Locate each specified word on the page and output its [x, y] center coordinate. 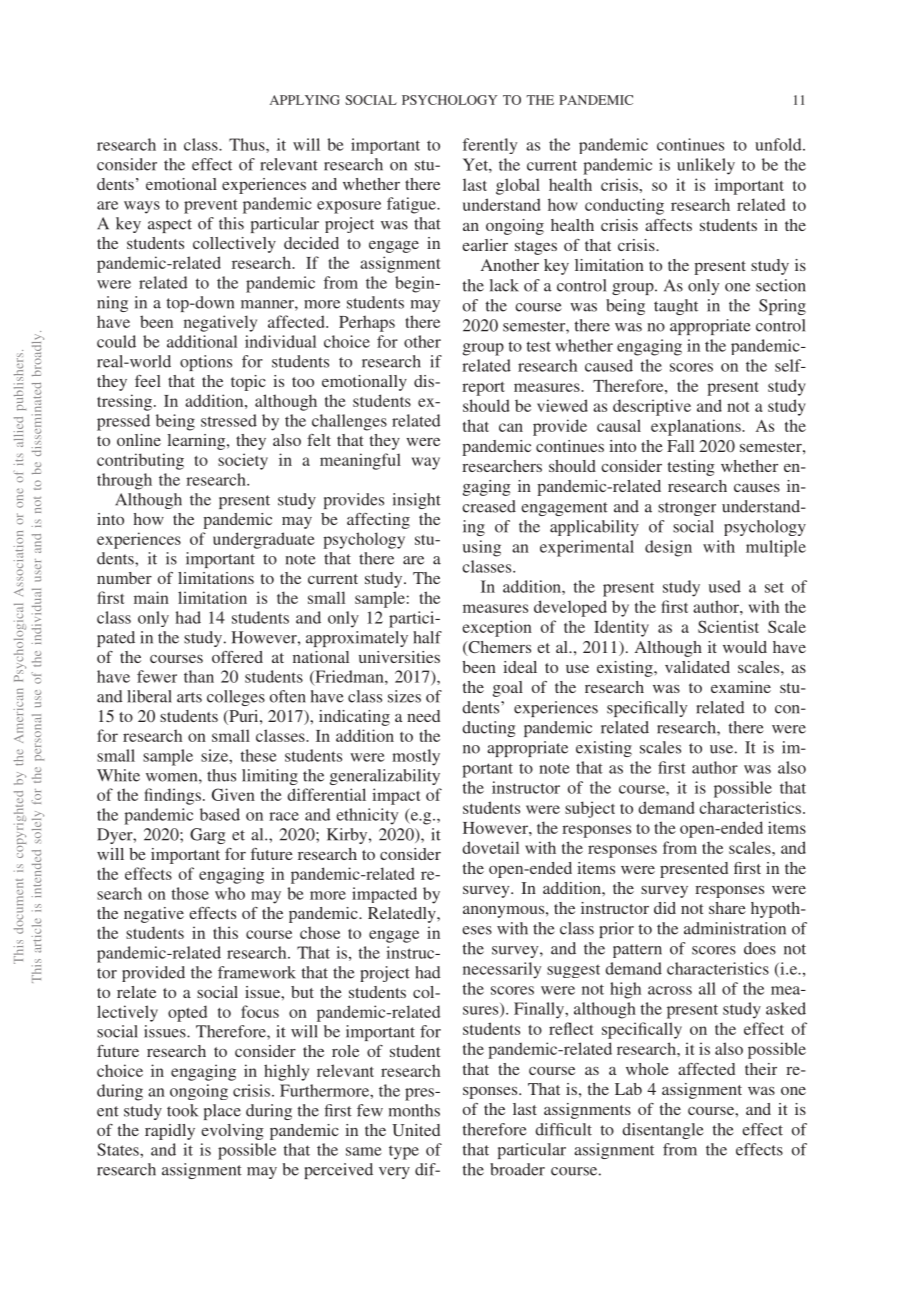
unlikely [706, 166]
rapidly [170, 1132]
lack [504, 285]
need [423, 716]
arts [189, 697]
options [206, 363]
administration [735, 928]
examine [741, 687]
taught [676, 307]
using [482, 548]
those [190, 893]
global [518, 186]
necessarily [502, 970]
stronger [687, 509]
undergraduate [264, 540]
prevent [211, 206]
